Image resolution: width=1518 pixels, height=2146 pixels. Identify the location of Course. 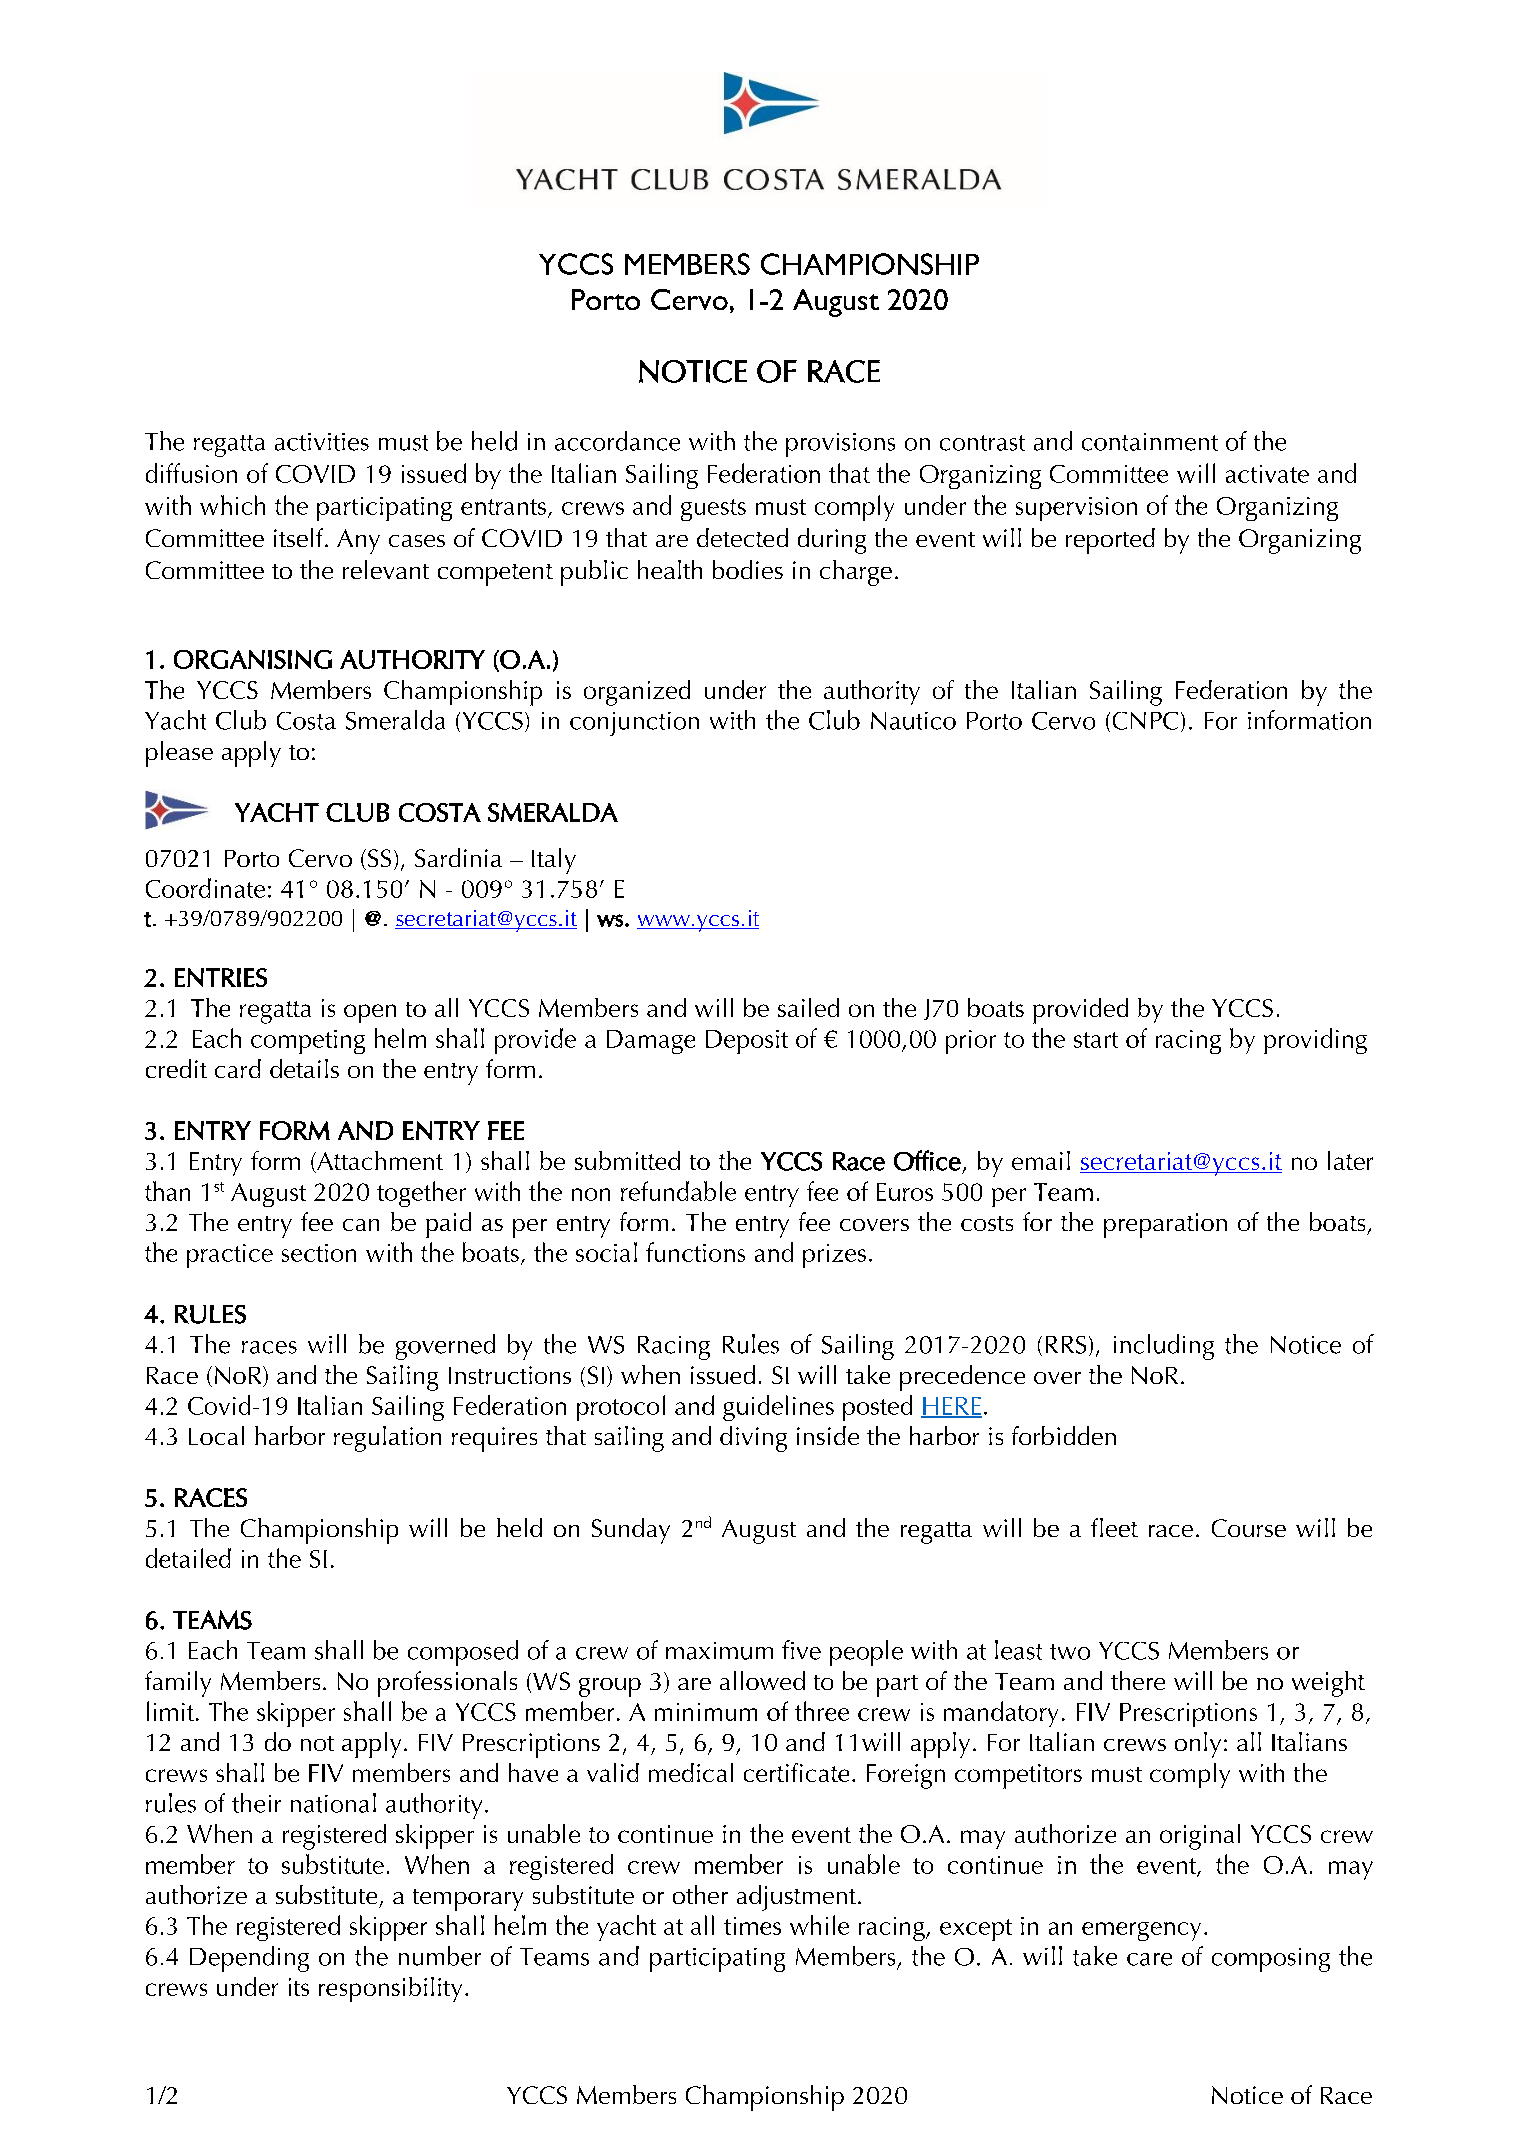
(1249, 1528).
